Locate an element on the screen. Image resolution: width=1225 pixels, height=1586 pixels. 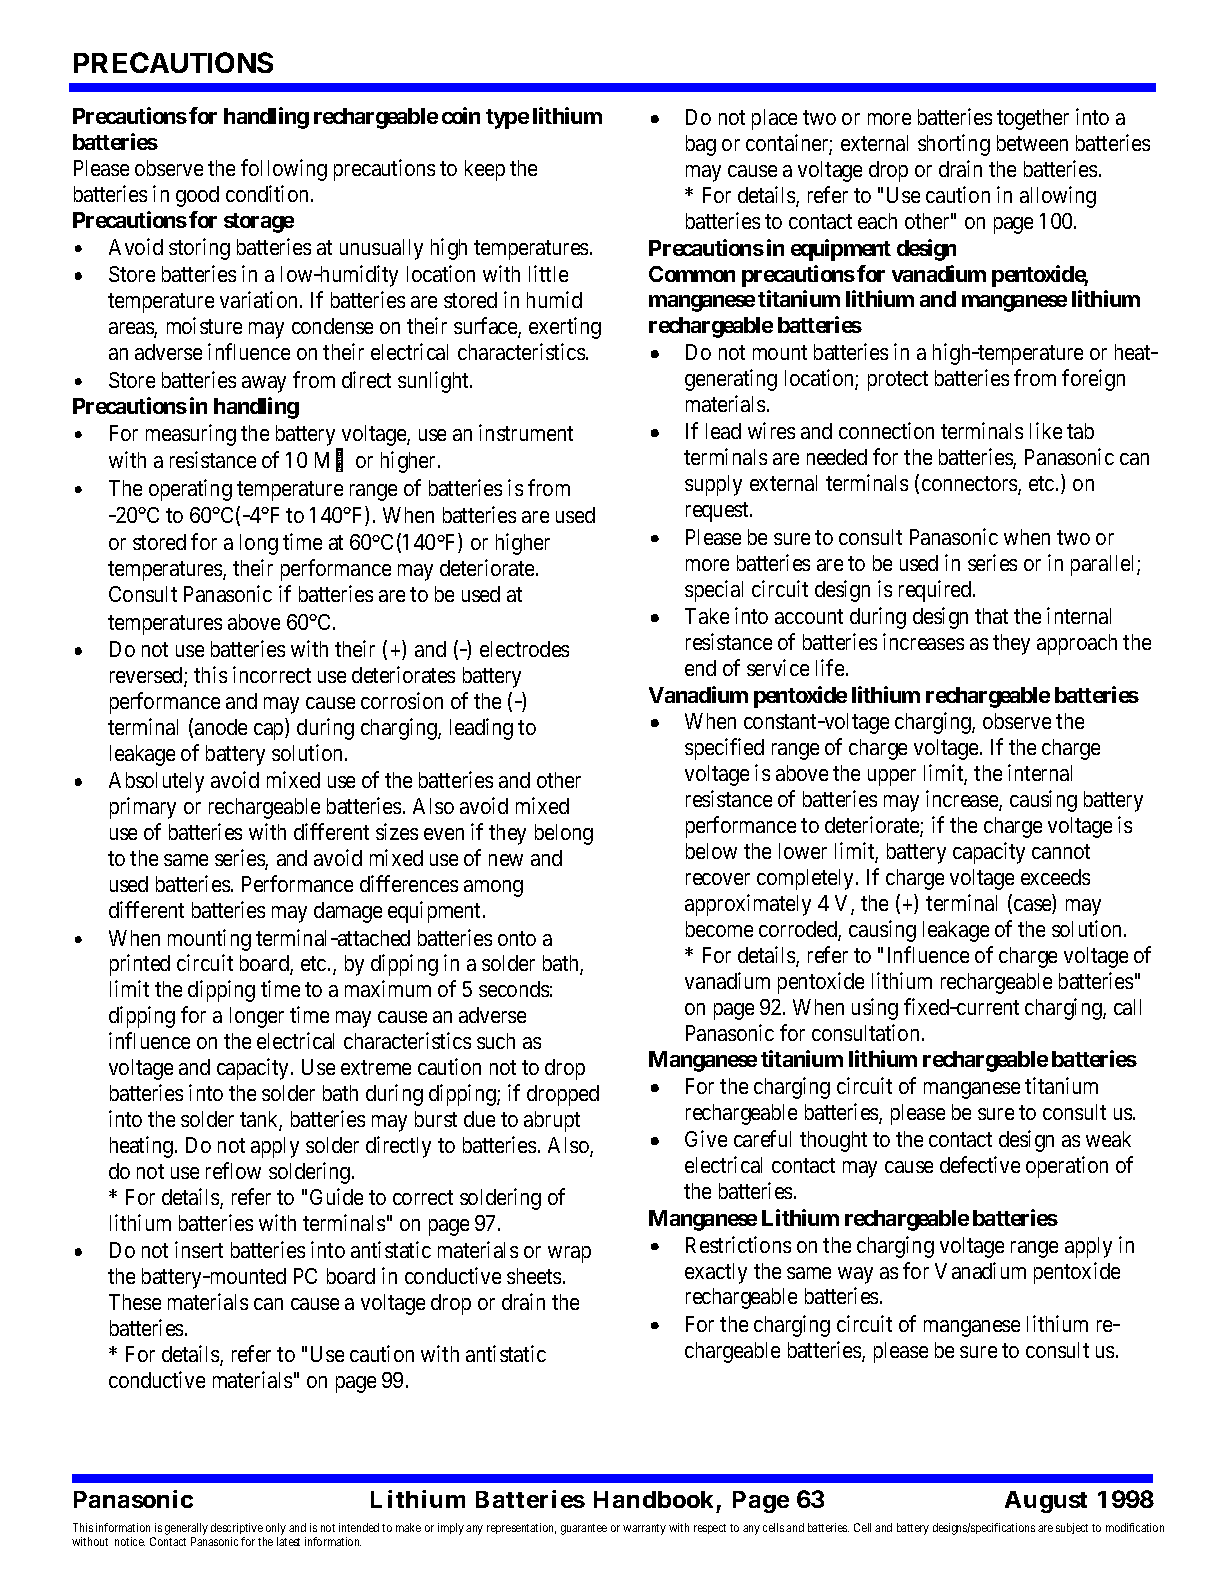
reversed is located at coordinates (147, 676).
